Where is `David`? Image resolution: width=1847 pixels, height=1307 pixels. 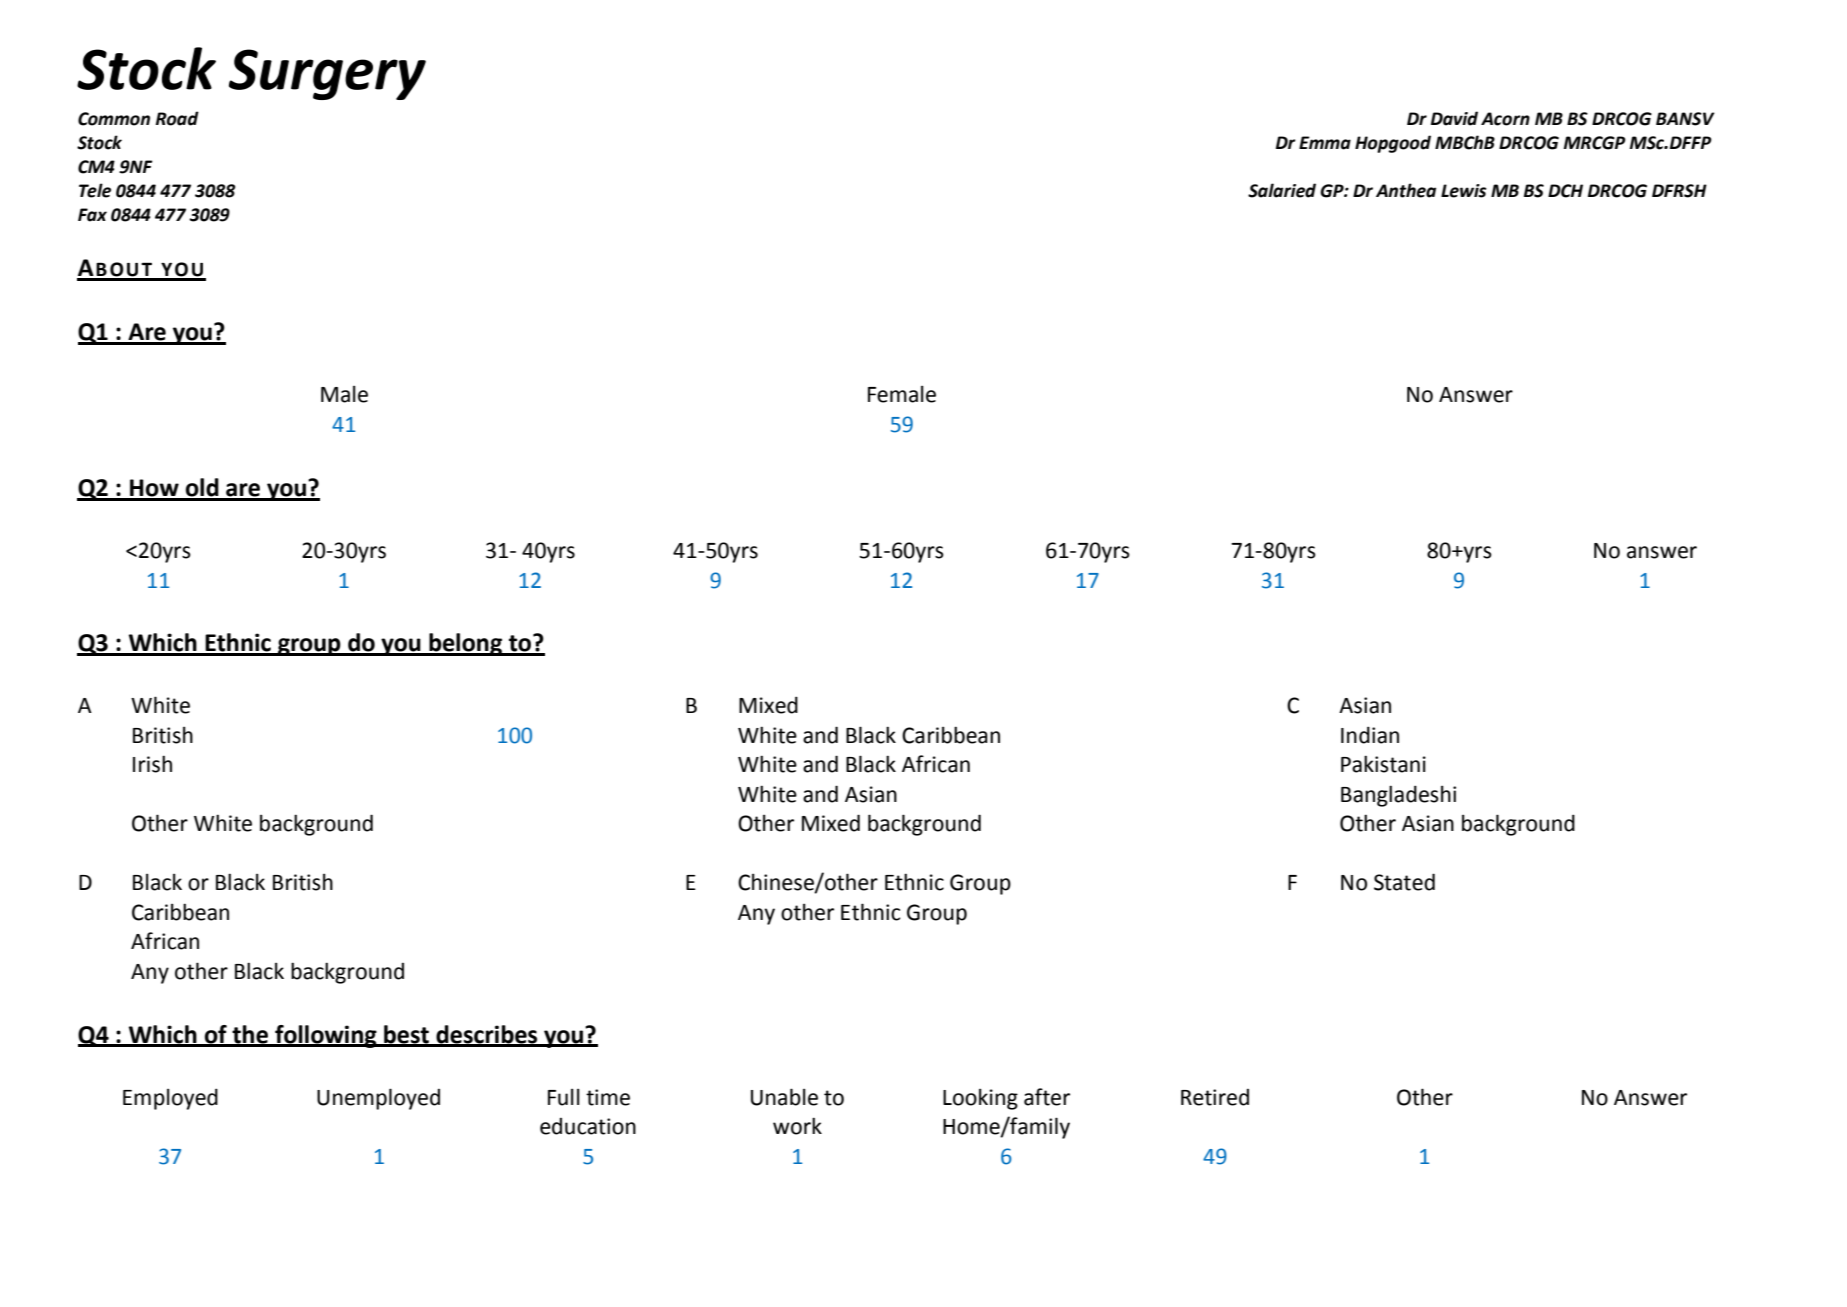 David is located at coordinates (1454, 118).
